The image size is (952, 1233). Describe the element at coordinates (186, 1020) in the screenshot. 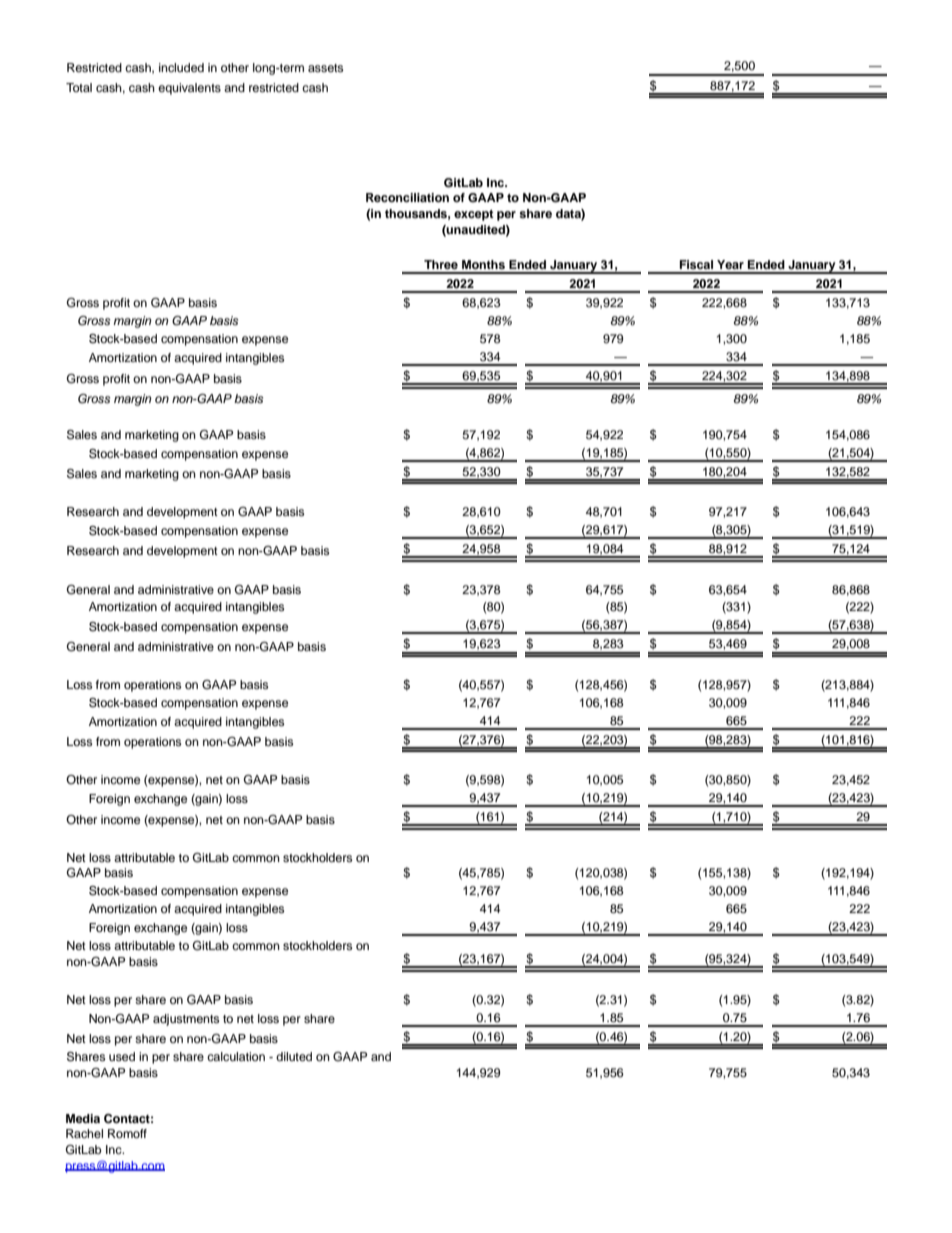

I see `adjustments` at that location.
